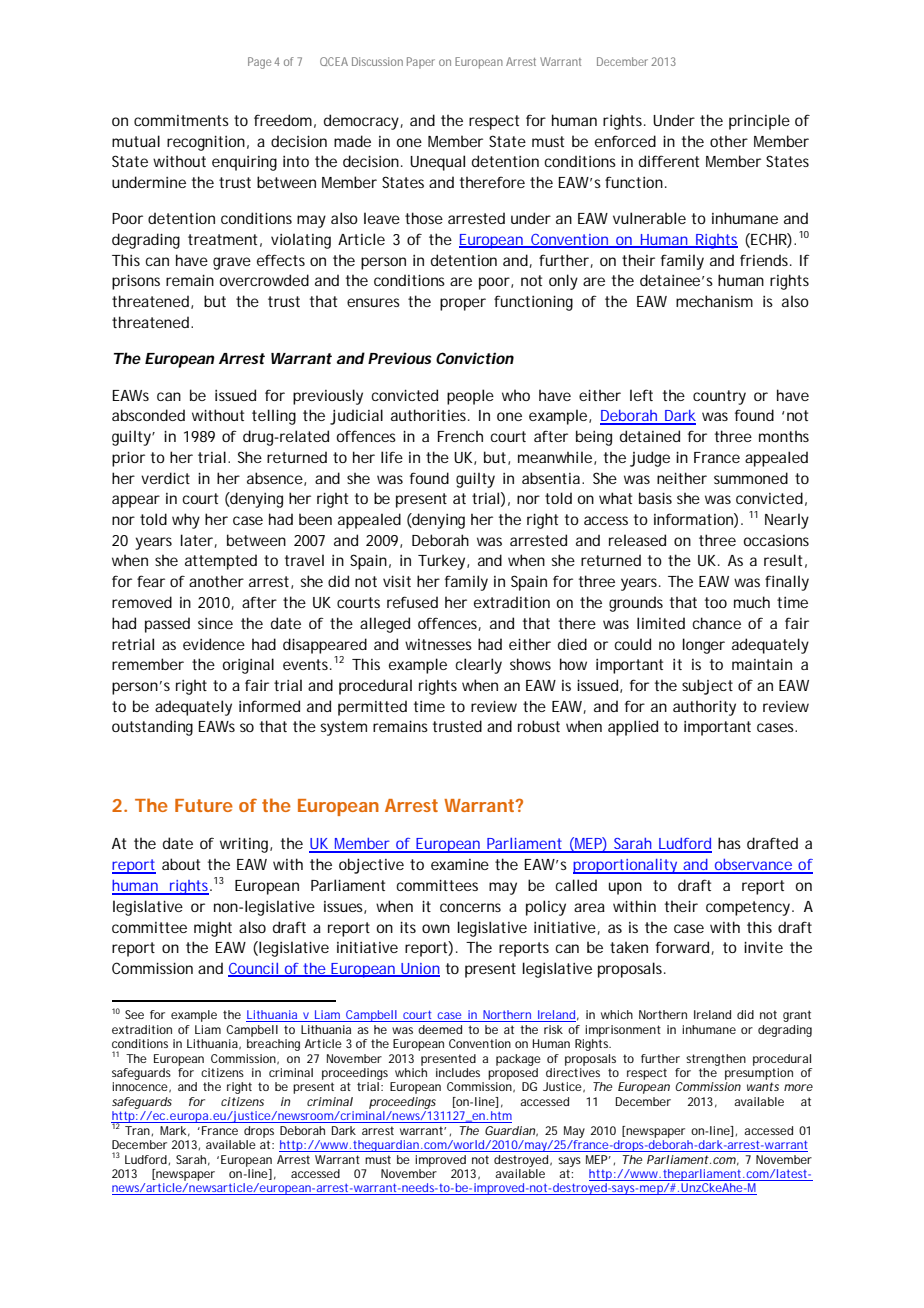 This screenshot has width=924, height=1308. What do you see at coordinates (273, 1045) in the screenshot?
I see `breaching` at bounding box center [273, 1045].
